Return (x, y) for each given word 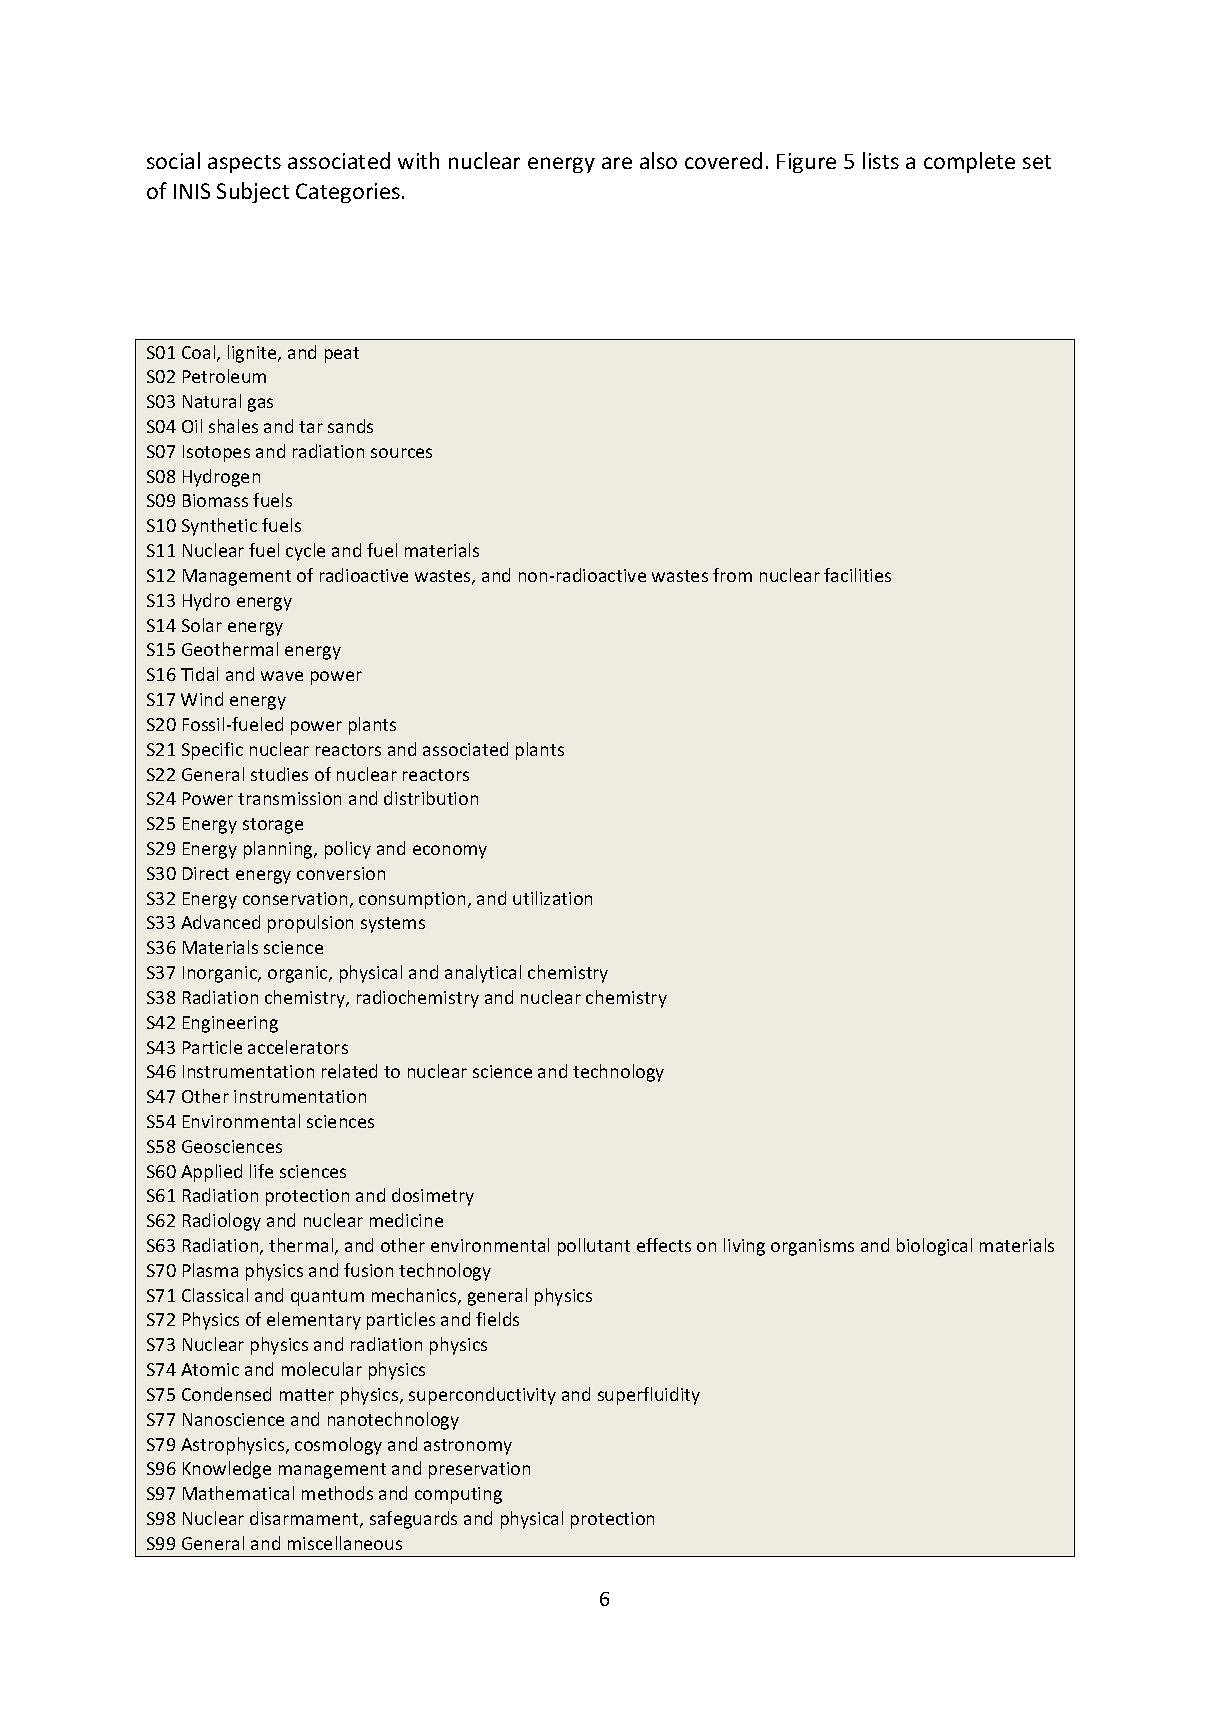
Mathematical (238, 1493)
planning (279, 850)
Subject (253, 192)
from (732, 575)
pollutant (594, 1247)
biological (934, 1247)
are (617, 163)
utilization (552, 898)
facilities (857, 575)
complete (969, 162)
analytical (483, 974)
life (261, 1171)
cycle (305, 552)
